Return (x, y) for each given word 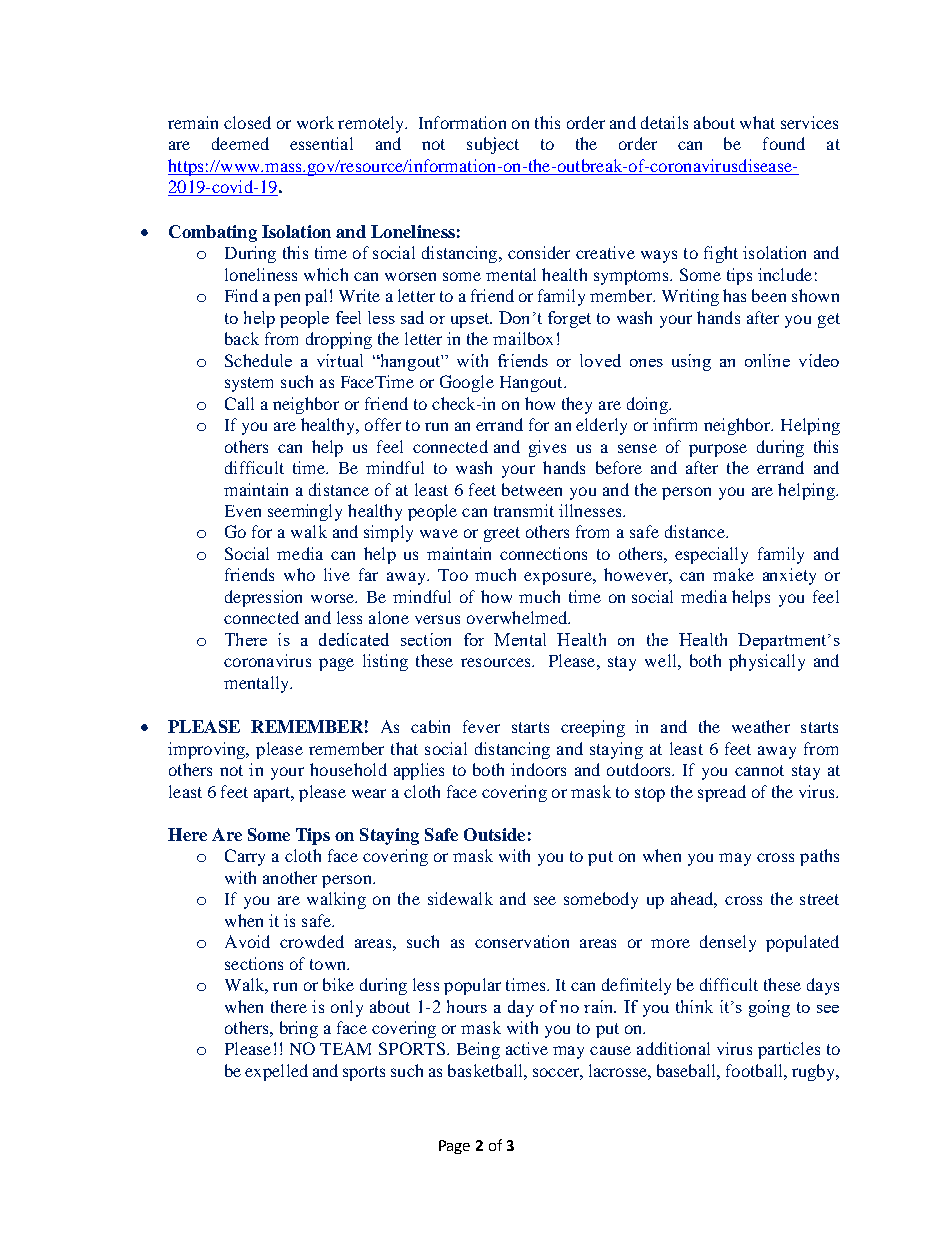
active (527, 1048)
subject (493, 145)
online (767, 360)
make (733, 574)
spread (722, 793)
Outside (494, 834)
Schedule (258, 360)
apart (273, 794)
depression (263, 598)
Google (467, 383)
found (784, 143)
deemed (240, 143)
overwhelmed (518, 617)
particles (789, 1050)
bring (299, 1029)
